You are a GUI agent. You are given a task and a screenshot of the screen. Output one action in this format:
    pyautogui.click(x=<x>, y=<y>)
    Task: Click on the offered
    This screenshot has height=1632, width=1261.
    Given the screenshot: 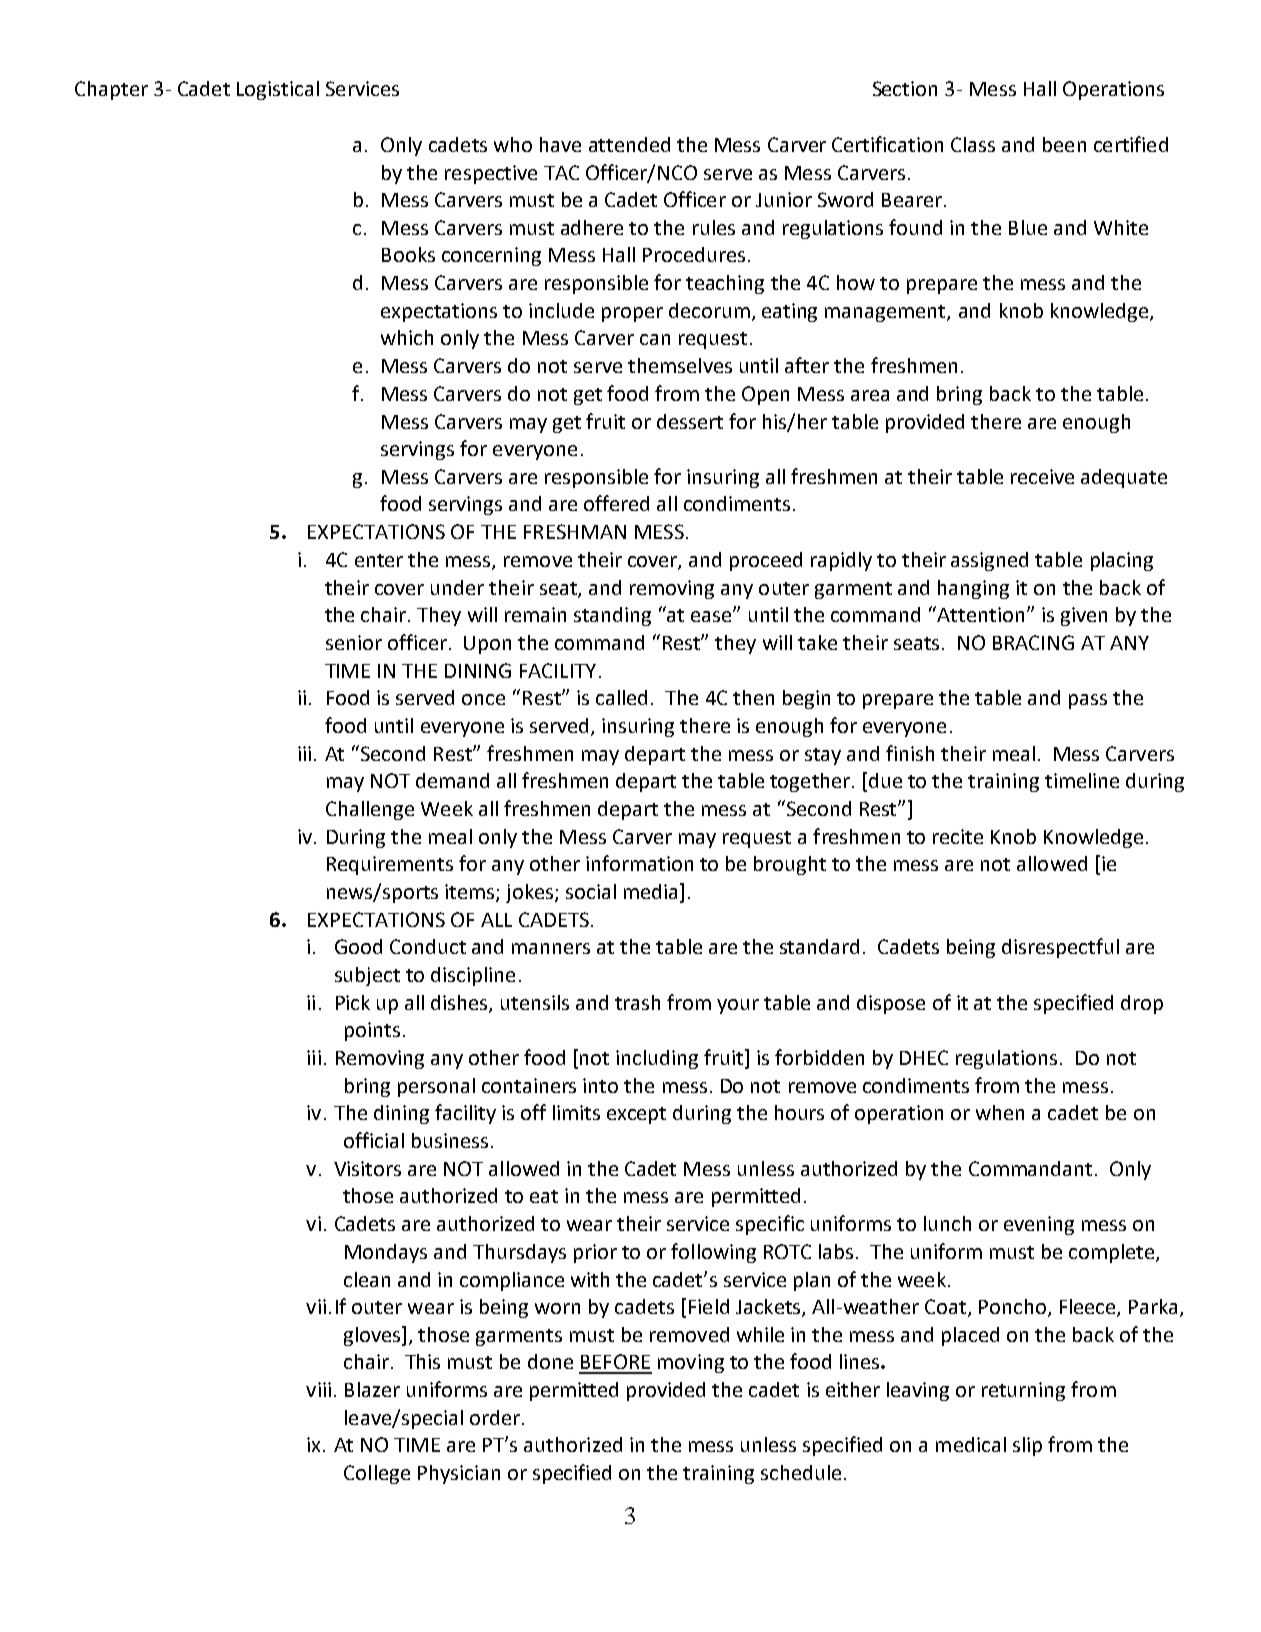 What is the action you would take?
    pyautogui.click(x=616, y=503)
